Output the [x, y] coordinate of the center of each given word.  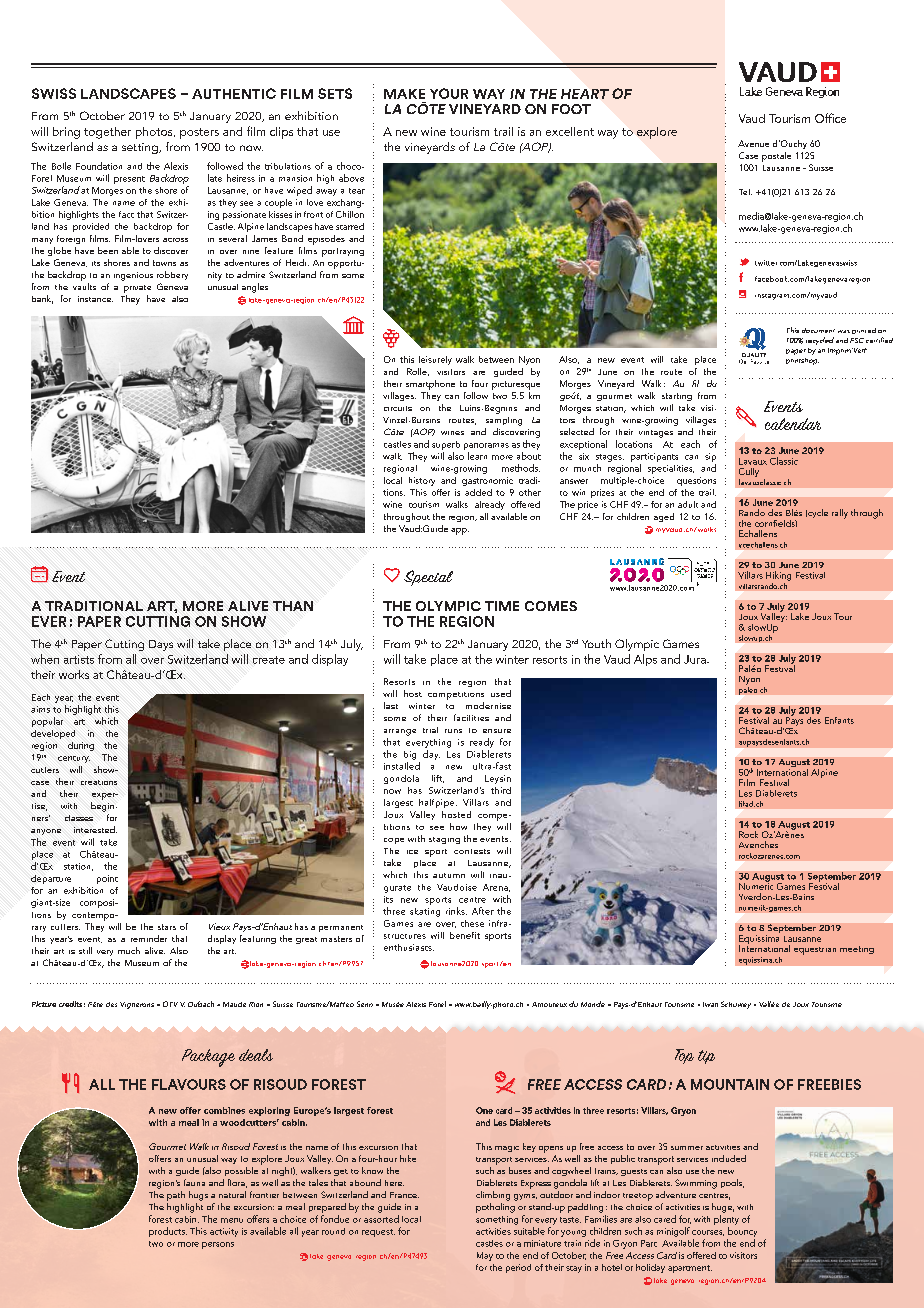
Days [161, 645]
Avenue [753, 143]
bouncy [742, 1232]
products [168, 1232]
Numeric [756, 885]
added [478, 492]
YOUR [449, 93]
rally [840, 514]
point [107, 879]
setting [141, 148]
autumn [449, 875]
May [485, 1256]
